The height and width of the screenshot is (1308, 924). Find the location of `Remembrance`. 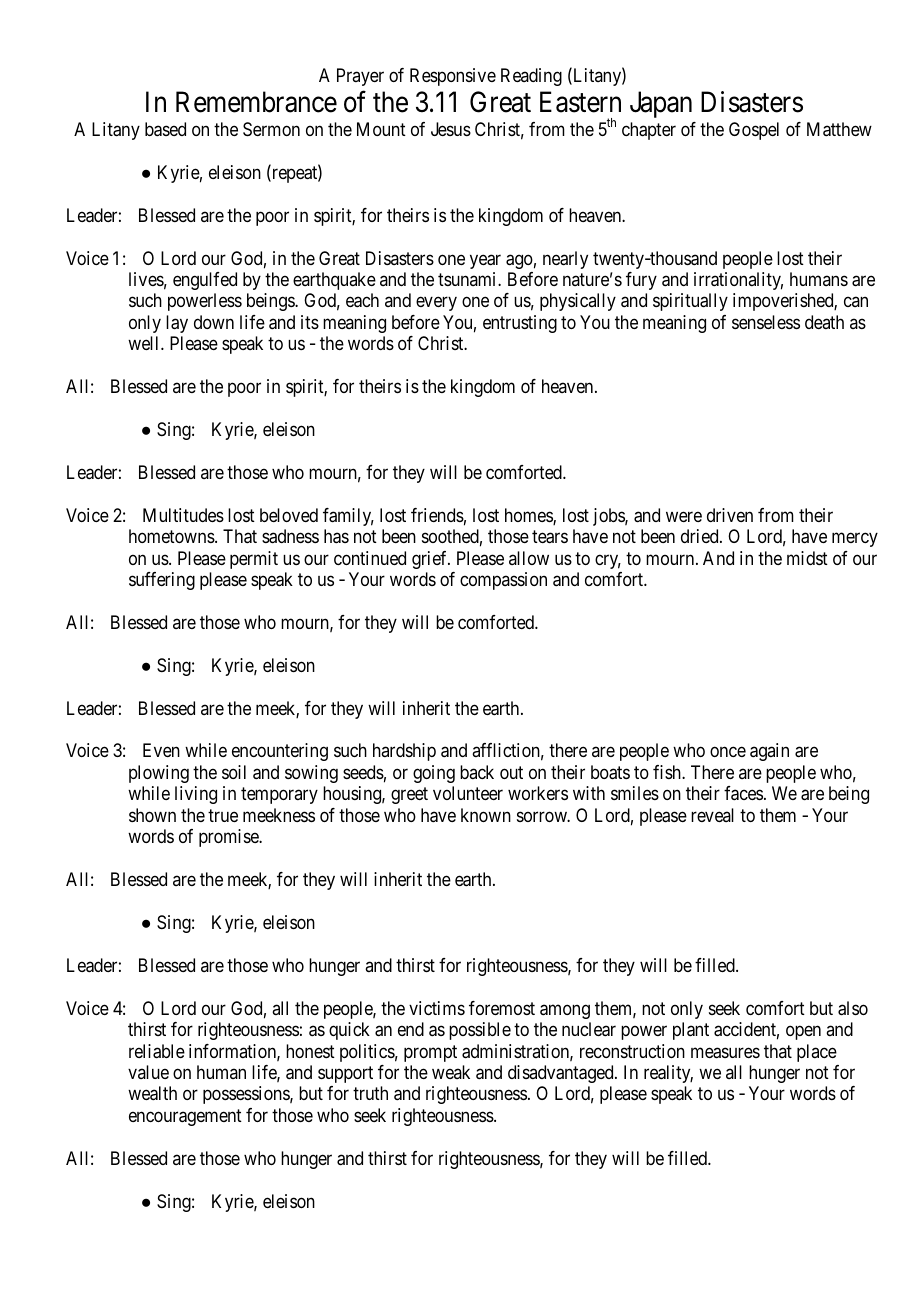

Remembrance is located at coordinates (256, 102).
